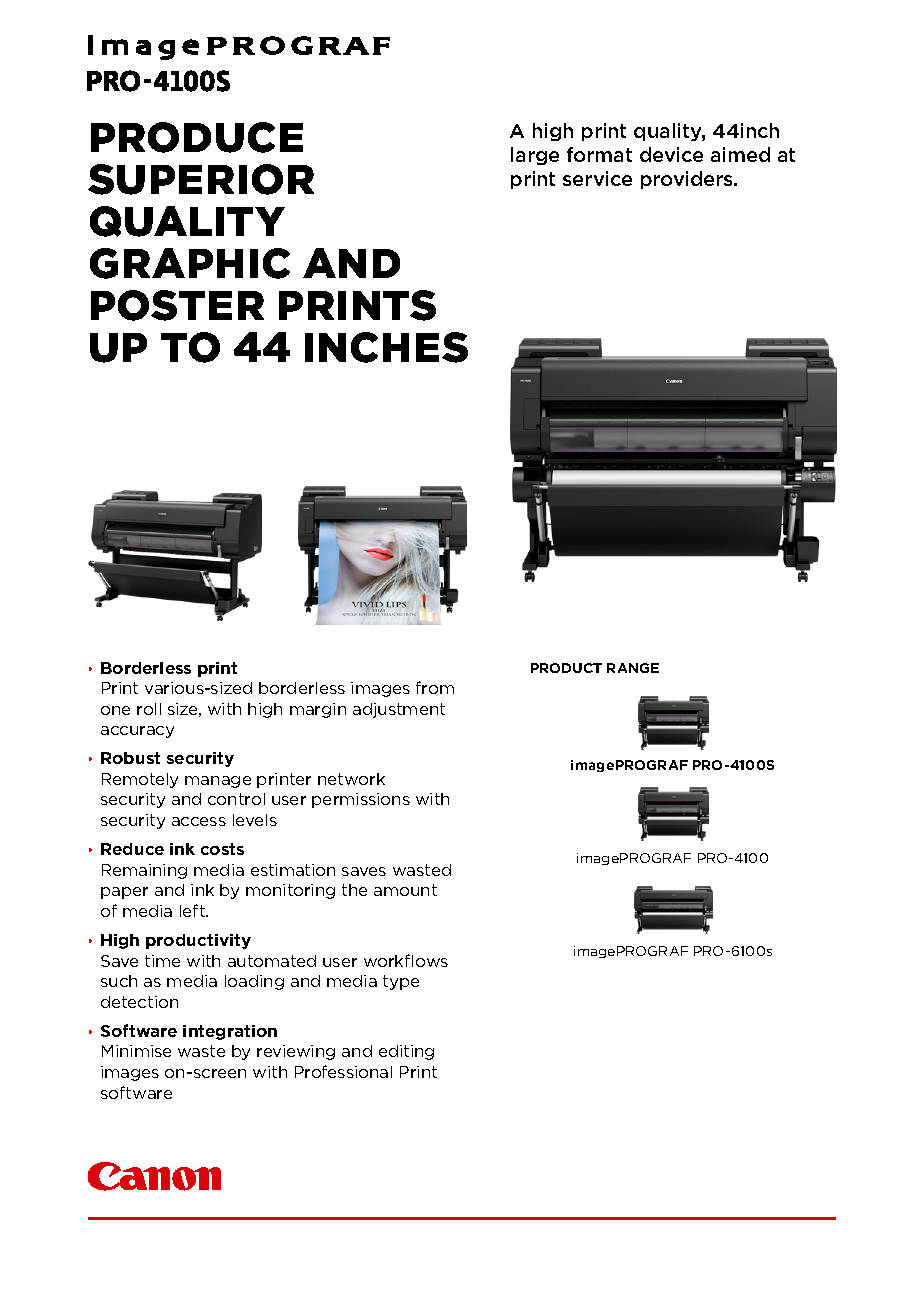  What do you see at coordinates (535, 156) in the screenshot?
I see `large` at bounding box center [535, 156].
